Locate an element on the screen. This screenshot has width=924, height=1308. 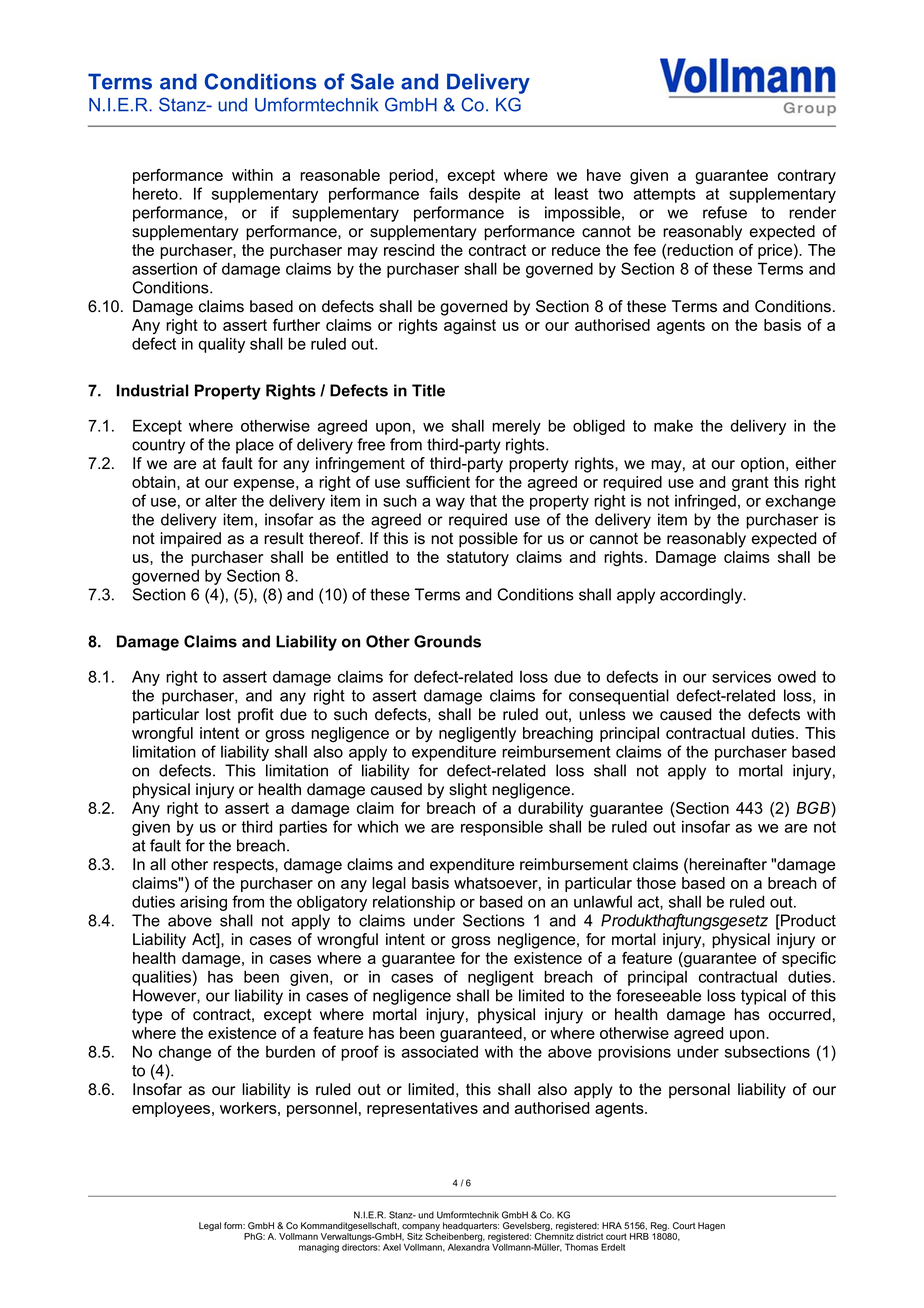
despite is located at coordinates (494, 195).
